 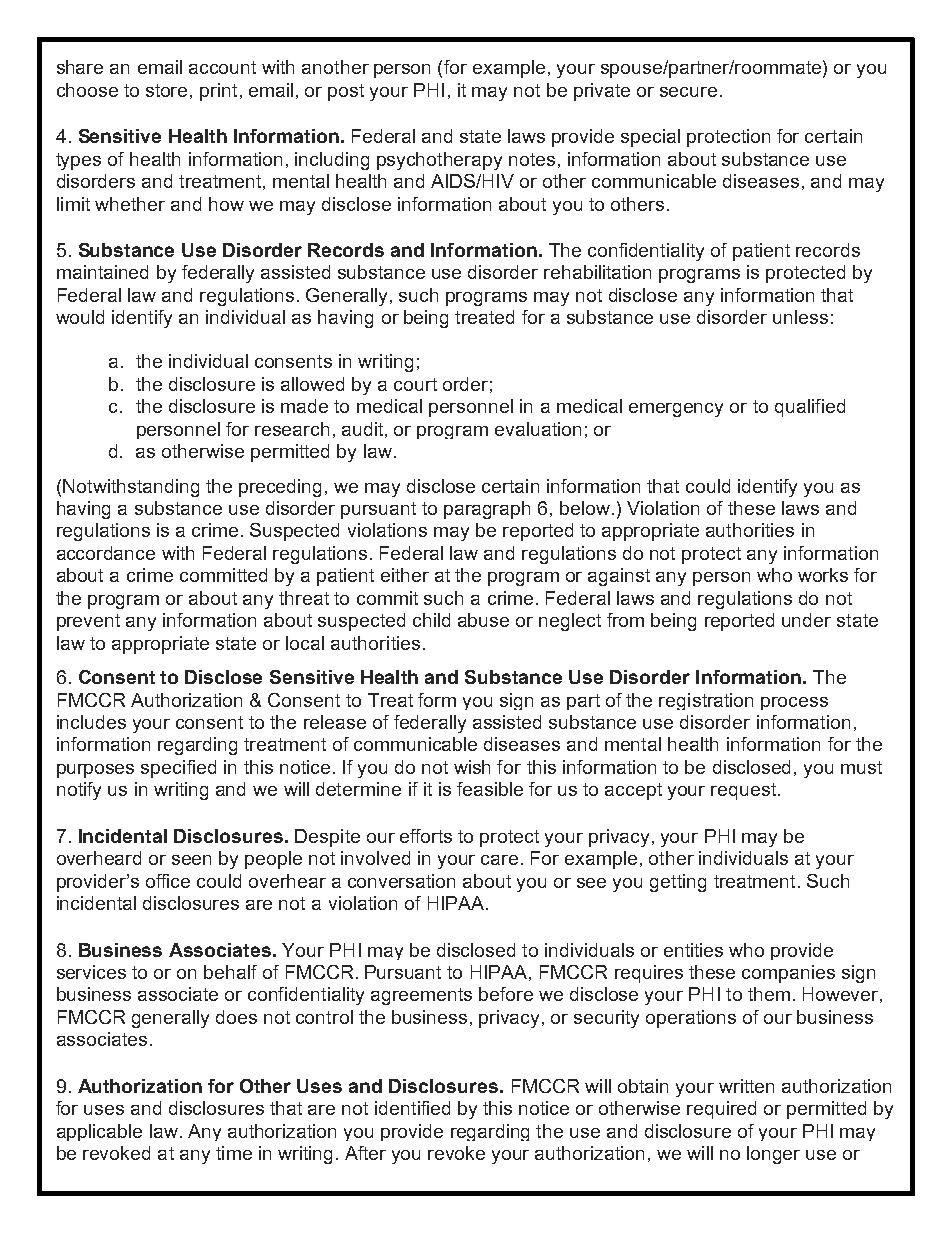 What do you see at coordinates (688, 92) in the screenshot?
I see `secure` at bounding box center [688, 92].
